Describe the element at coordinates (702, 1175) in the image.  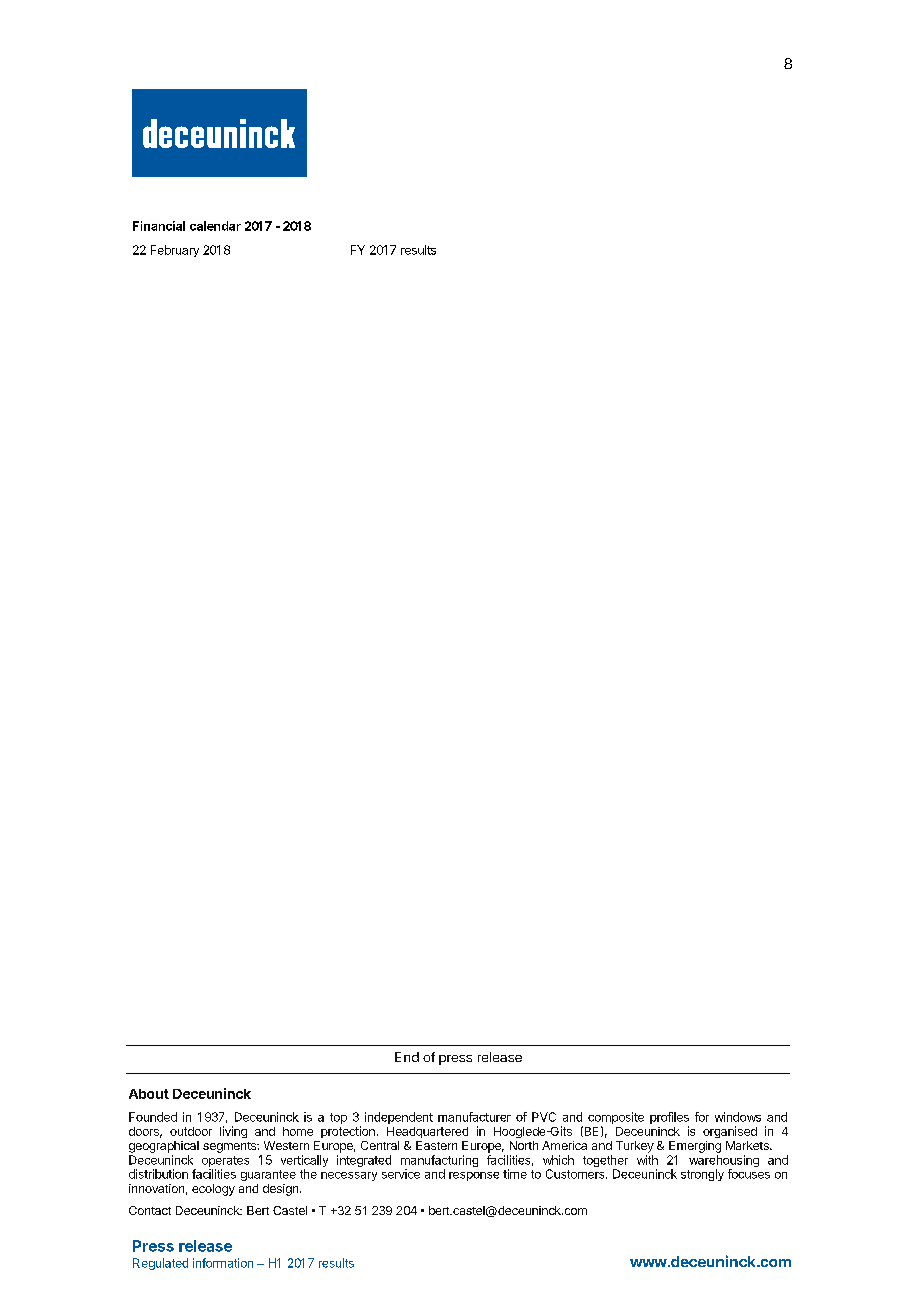
I see `strongly` at that location.
